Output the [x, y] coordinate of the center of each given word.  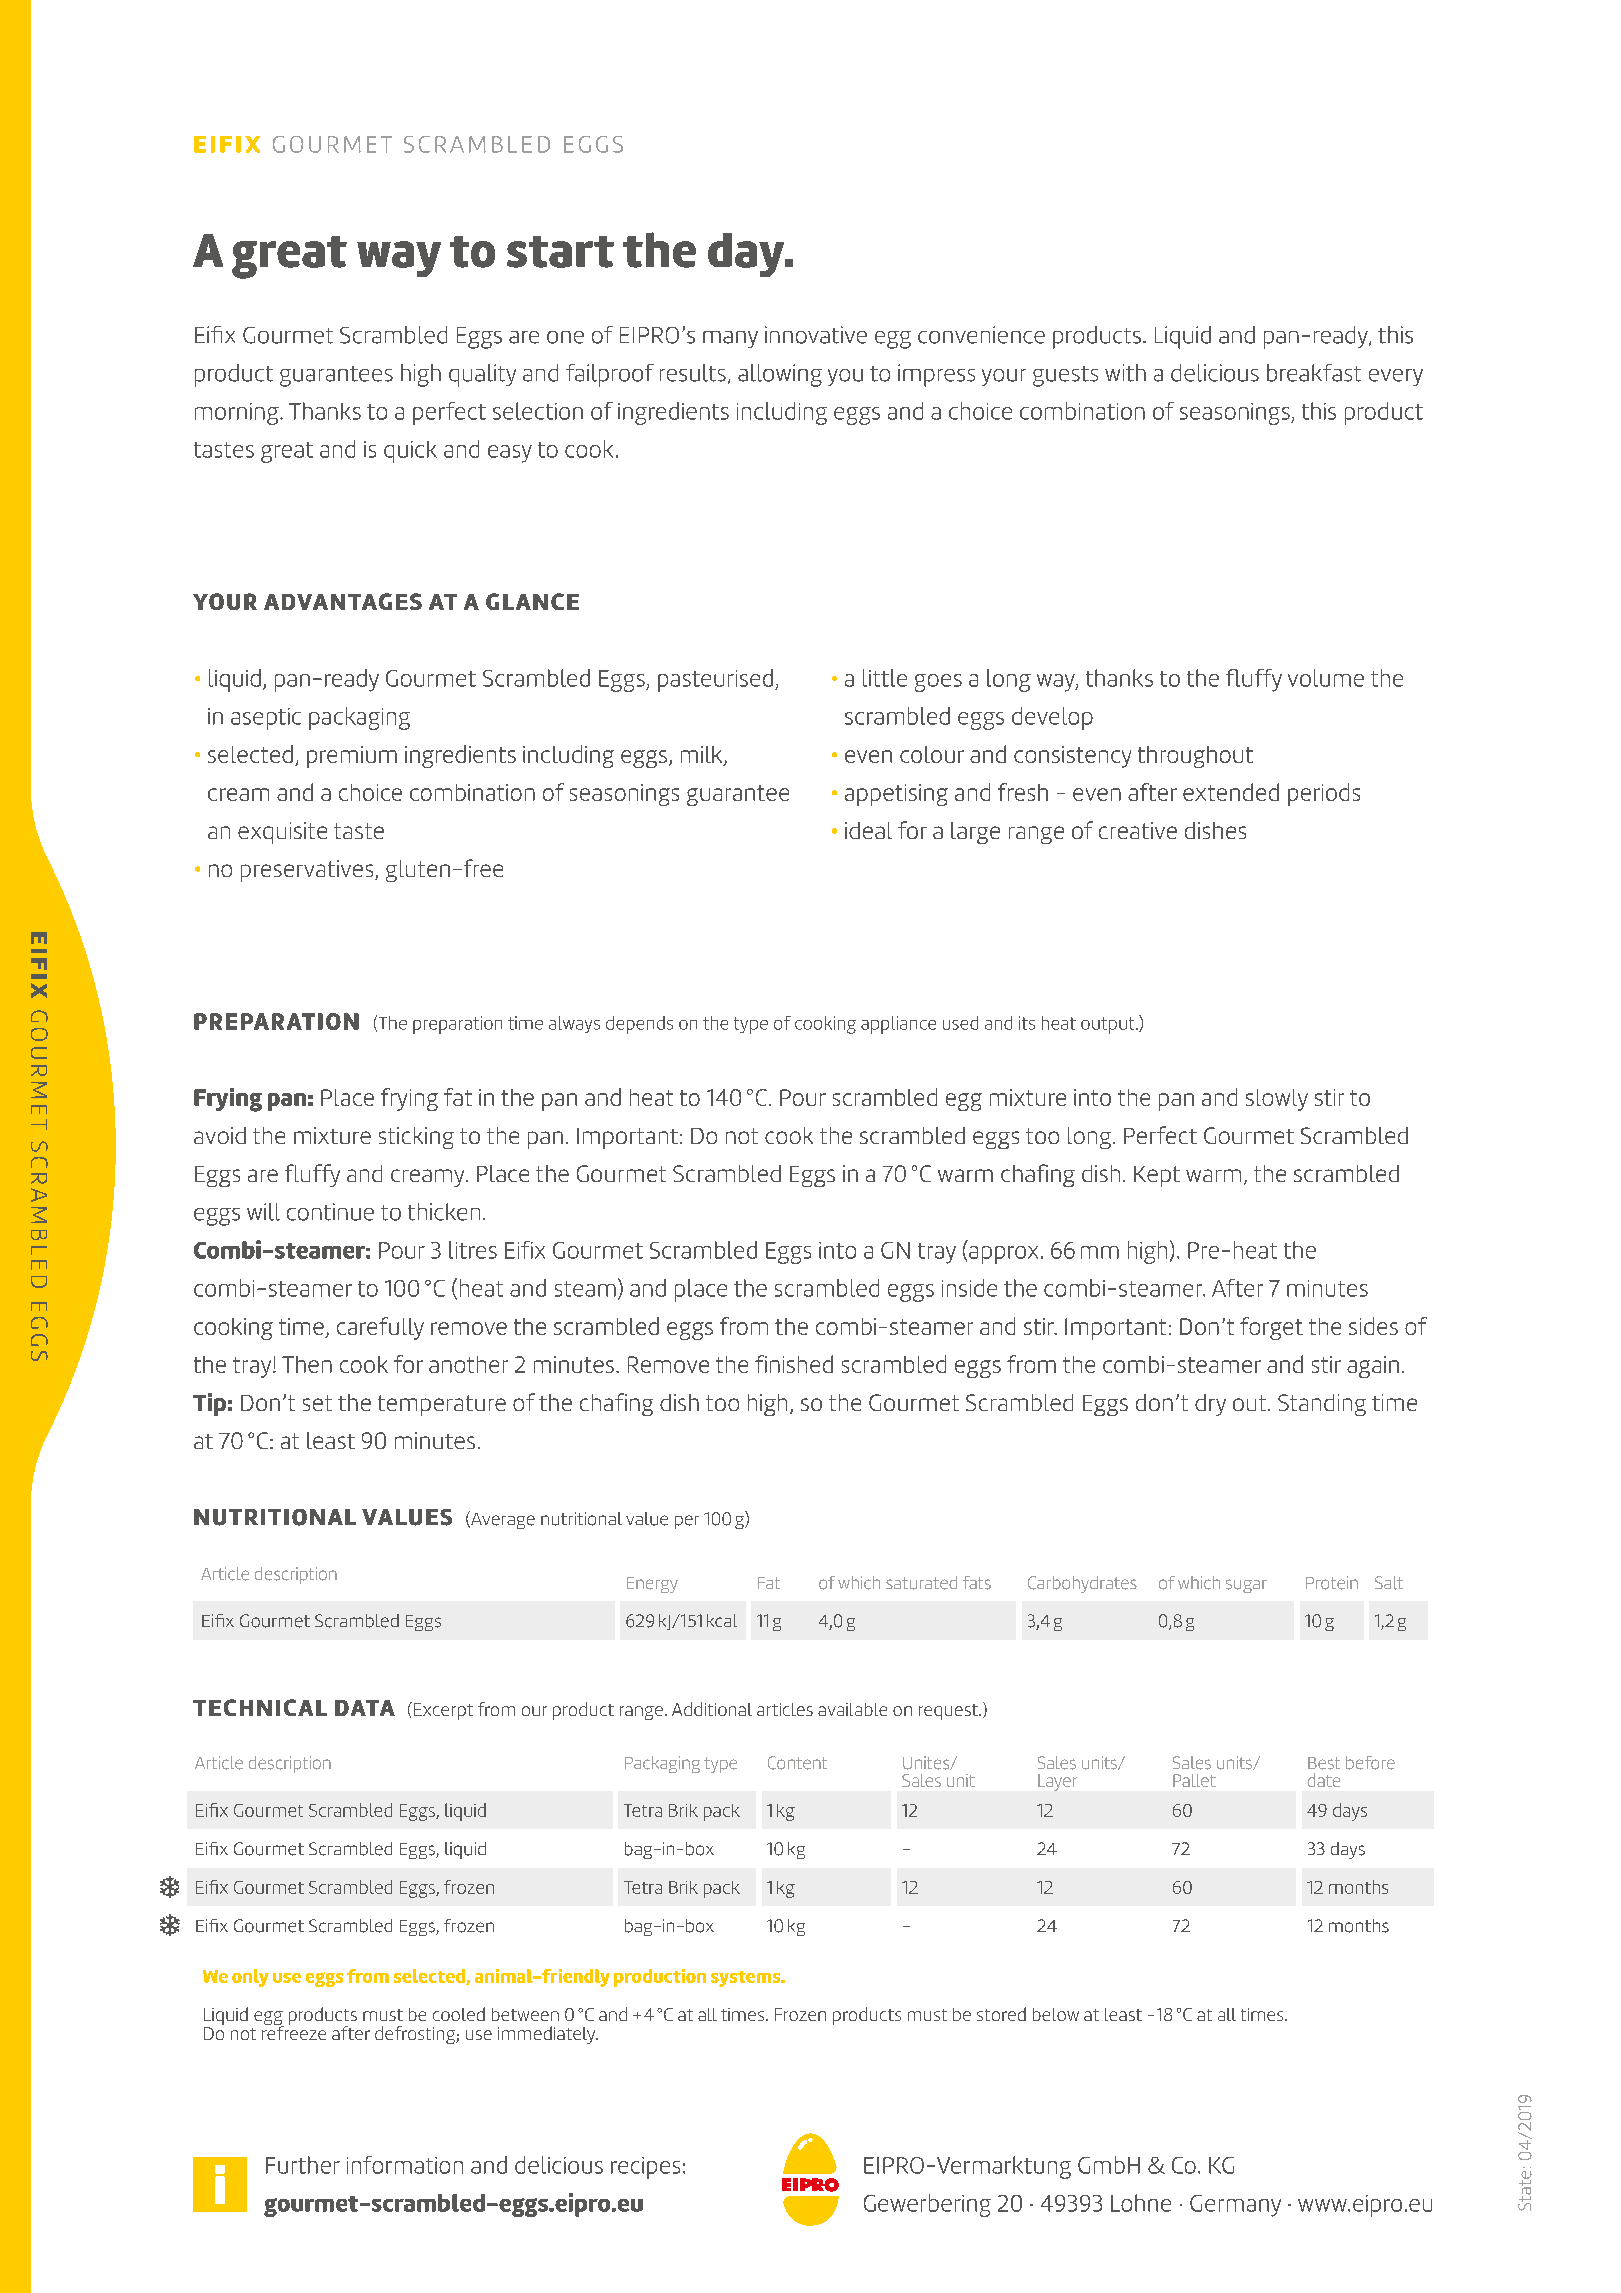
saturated [921, 1583]
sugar [1246, 1586]
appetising [896, 795]
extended [1231, 792]
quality [482, 375]
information [405, 2165]
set [317, 1403]
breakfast [1314, 373]
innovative [816, 335]
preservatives [308, 871]
